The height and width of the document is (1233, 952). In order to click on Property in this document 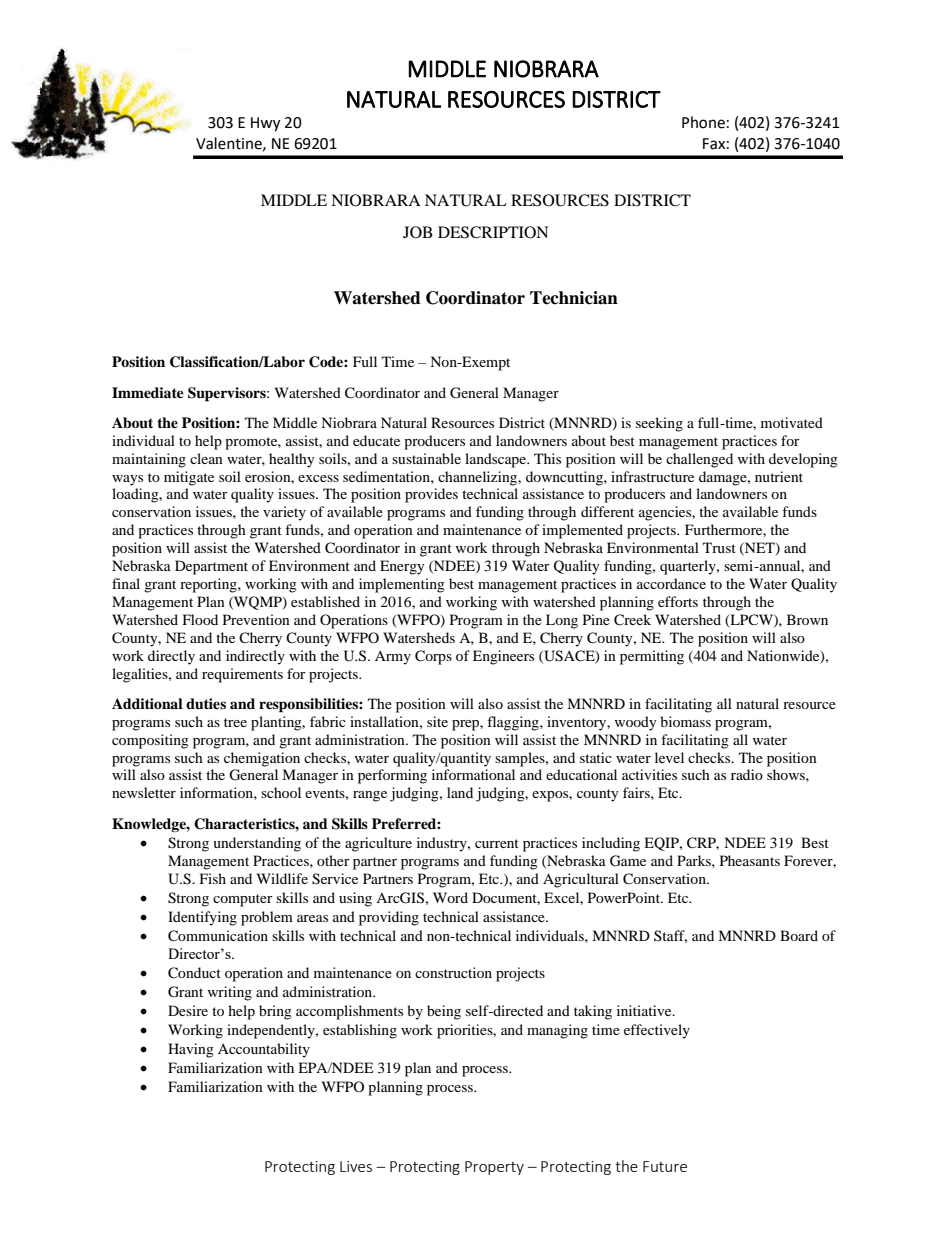, I will do `click(494, 1168)`.
